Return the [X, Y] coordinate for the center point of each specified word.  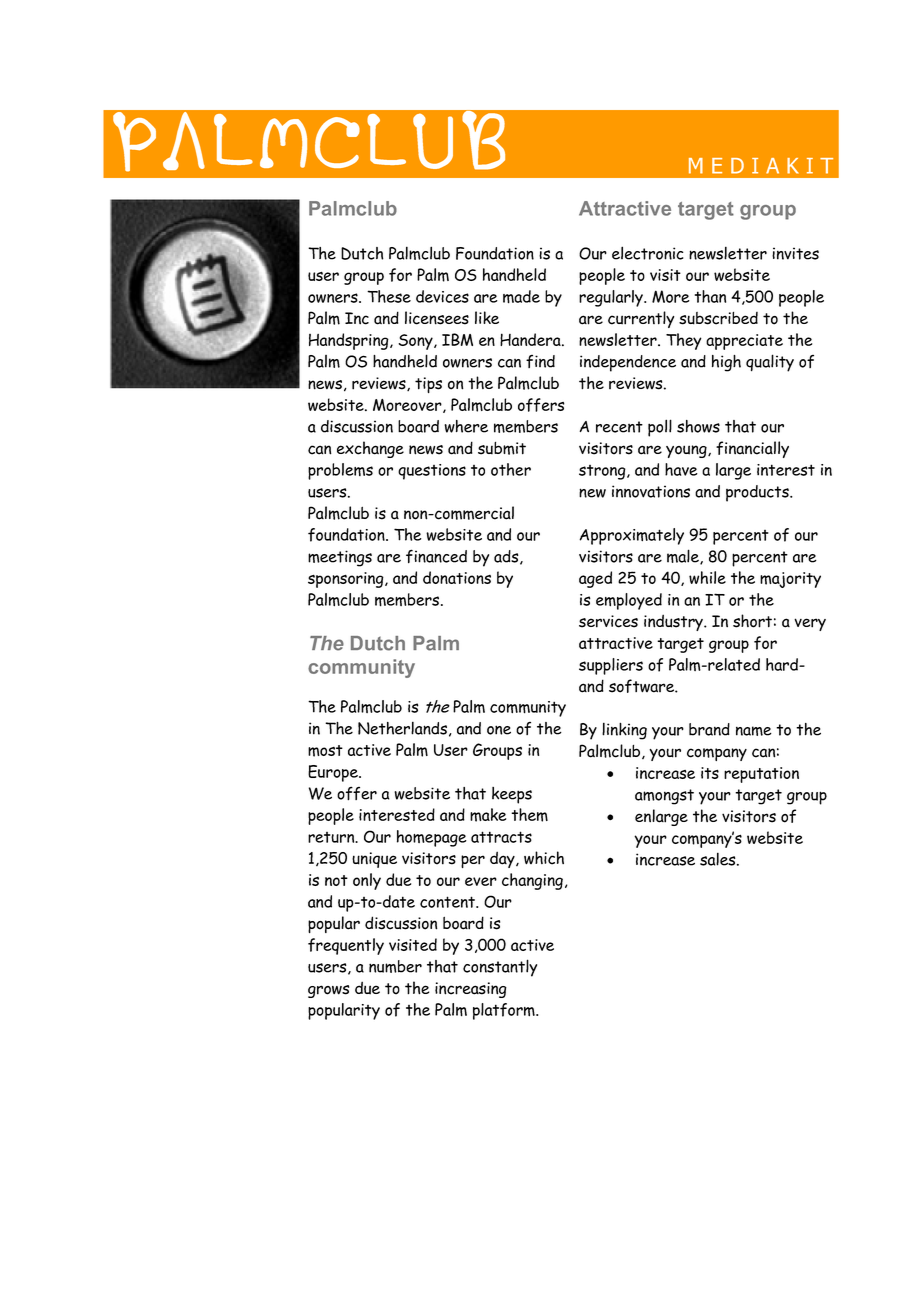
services [608, 621]
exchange [370, 449]
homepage [432, 838]
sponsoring [347, 580]
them [529, 815]
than [710, 296]
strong [603, 472]
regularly [612, 298]
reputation [761, 775]
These [389, 296]
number [395, 966]
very [810, 624]
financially [752, 449]
